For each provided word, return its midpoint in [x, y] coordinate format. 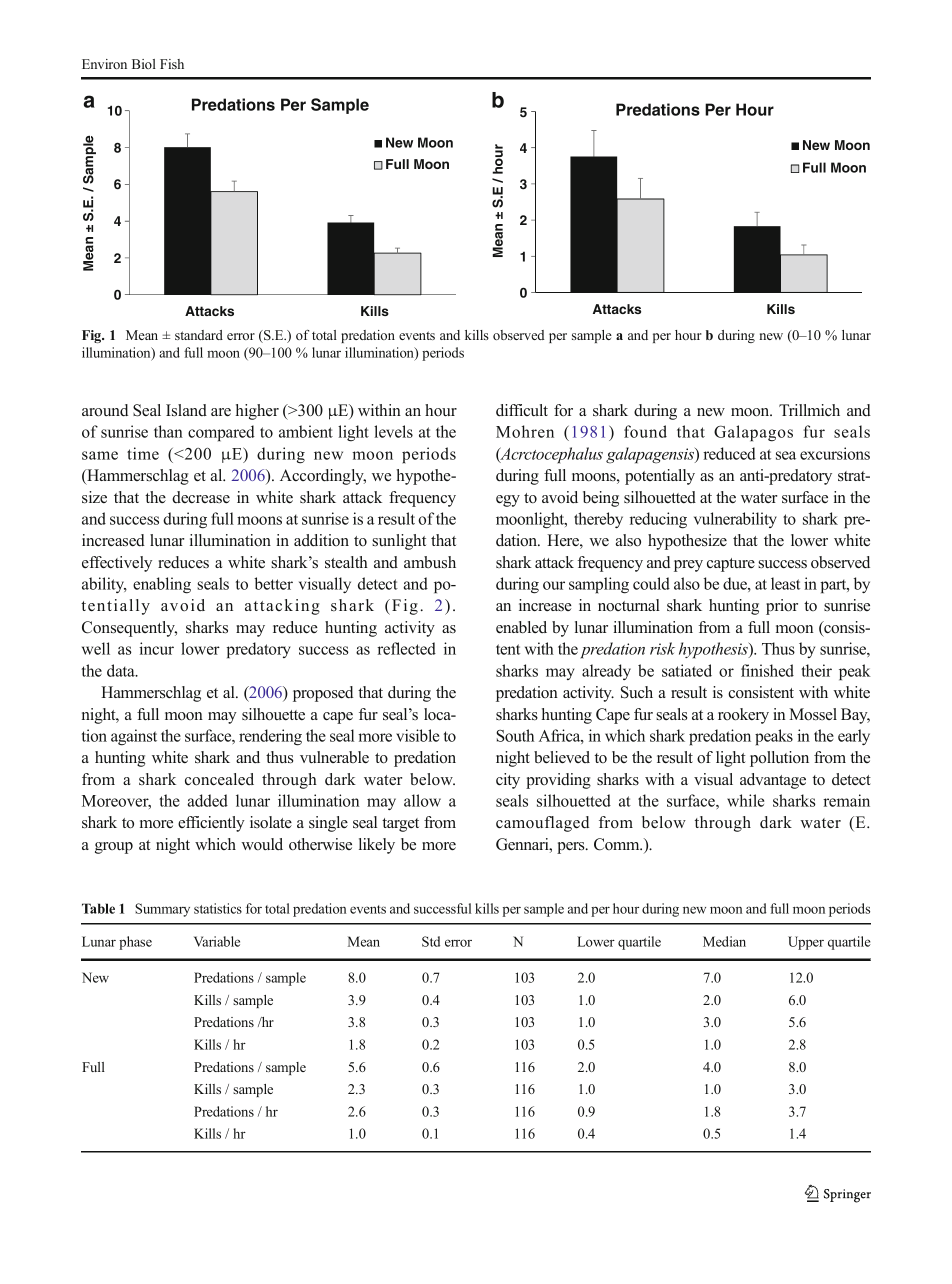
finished [767, 670]
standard [199, 335]
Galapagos [753, 433]
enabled [521, 627]
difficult [522, 410]
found [645, 431]
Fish [172, 64]
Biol [144, 64]
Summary [162, 910]
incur [156, 648]
